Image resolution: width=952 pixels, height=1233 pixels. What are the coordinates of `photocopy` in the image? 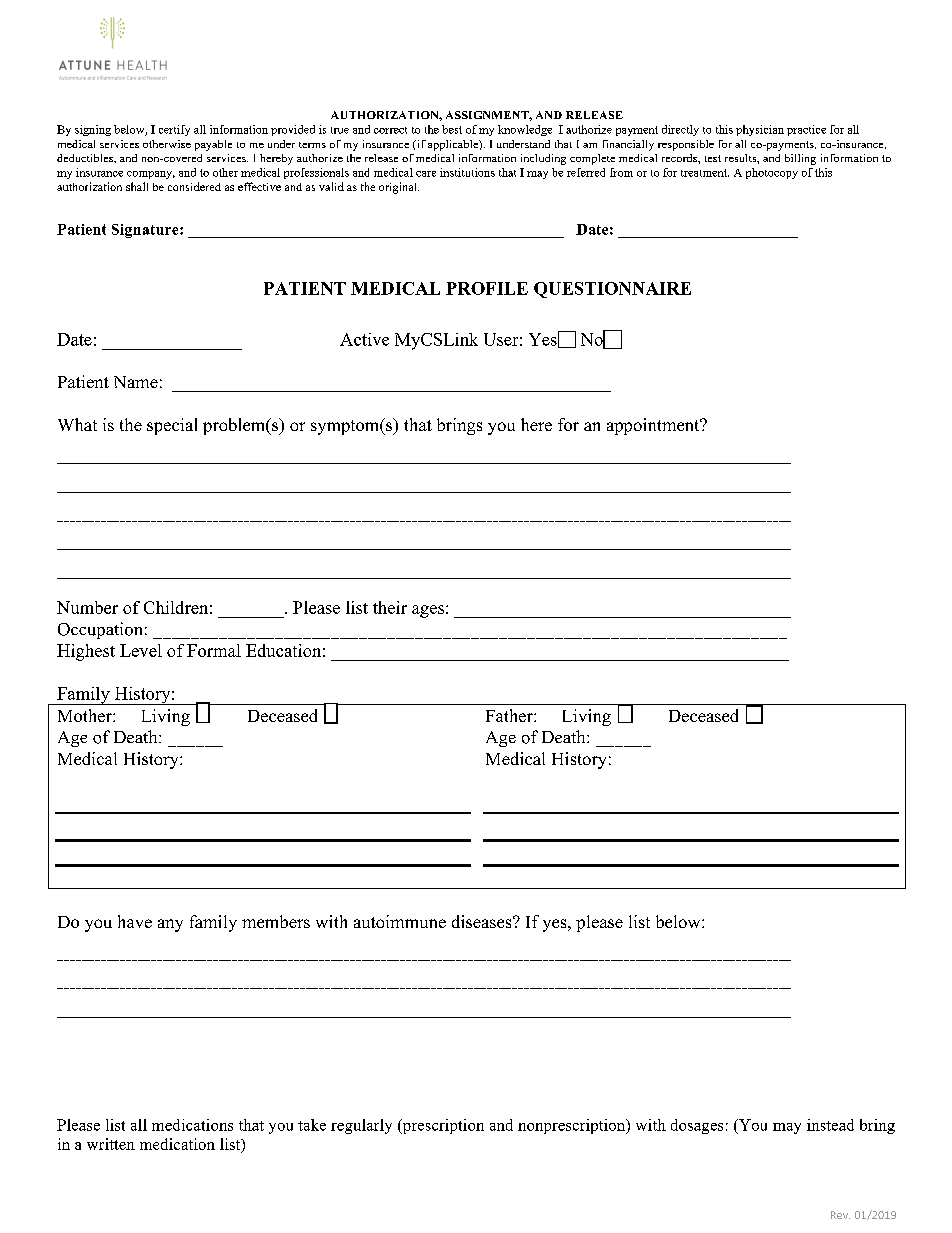 It's located at (772, 173).
